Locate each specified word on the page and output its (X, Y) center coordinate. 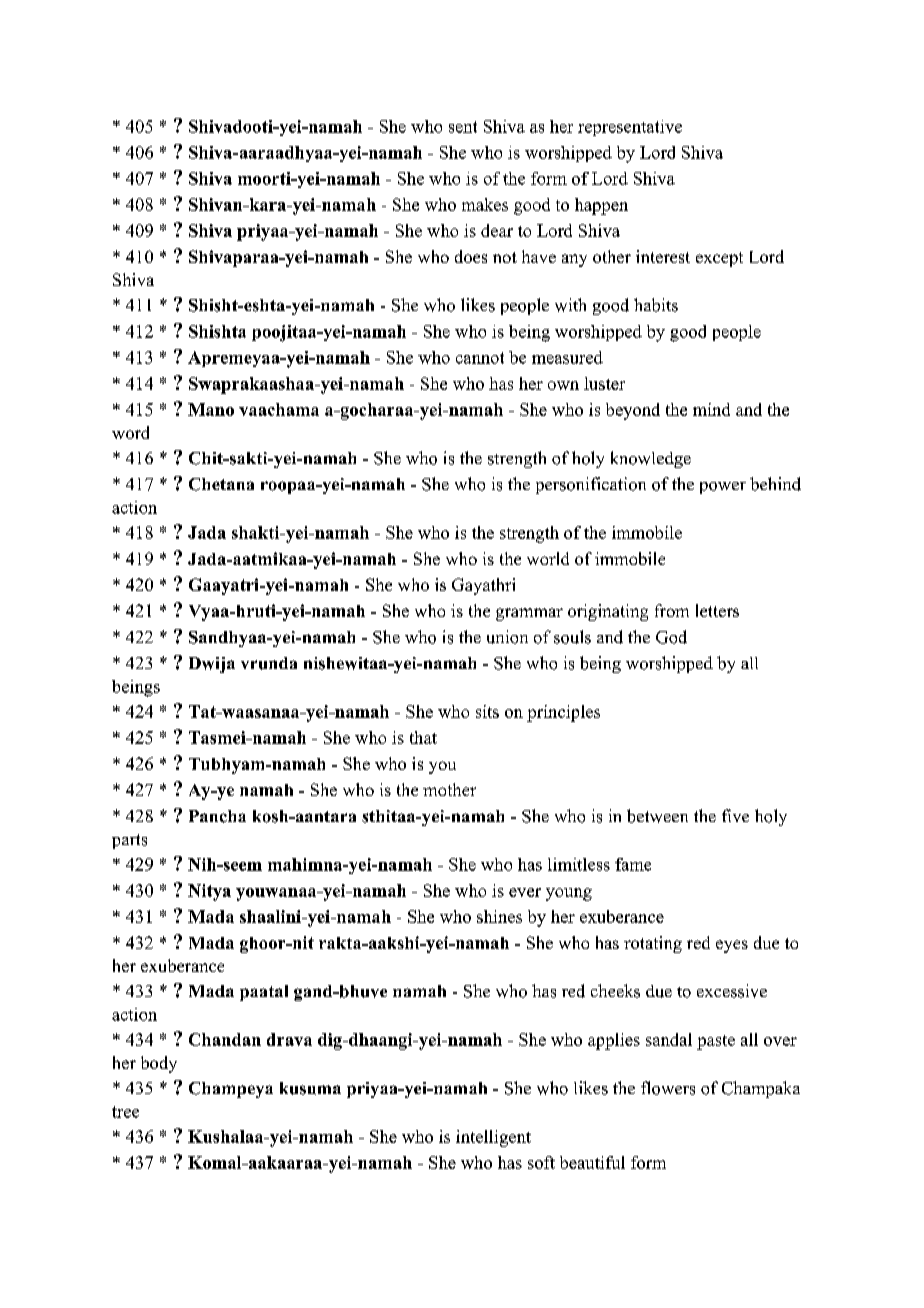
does (471, 256)
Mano (211, 409)
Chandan (225, 1039)
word (130, 432)
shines (499, 916)
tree (125, 1112)
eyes (732, 946)
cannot (480, 358)
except (719, 259)
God (671, 637)
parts (129, 841)
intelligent (493, 1138)
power (723, 488)
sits (487, 711)
